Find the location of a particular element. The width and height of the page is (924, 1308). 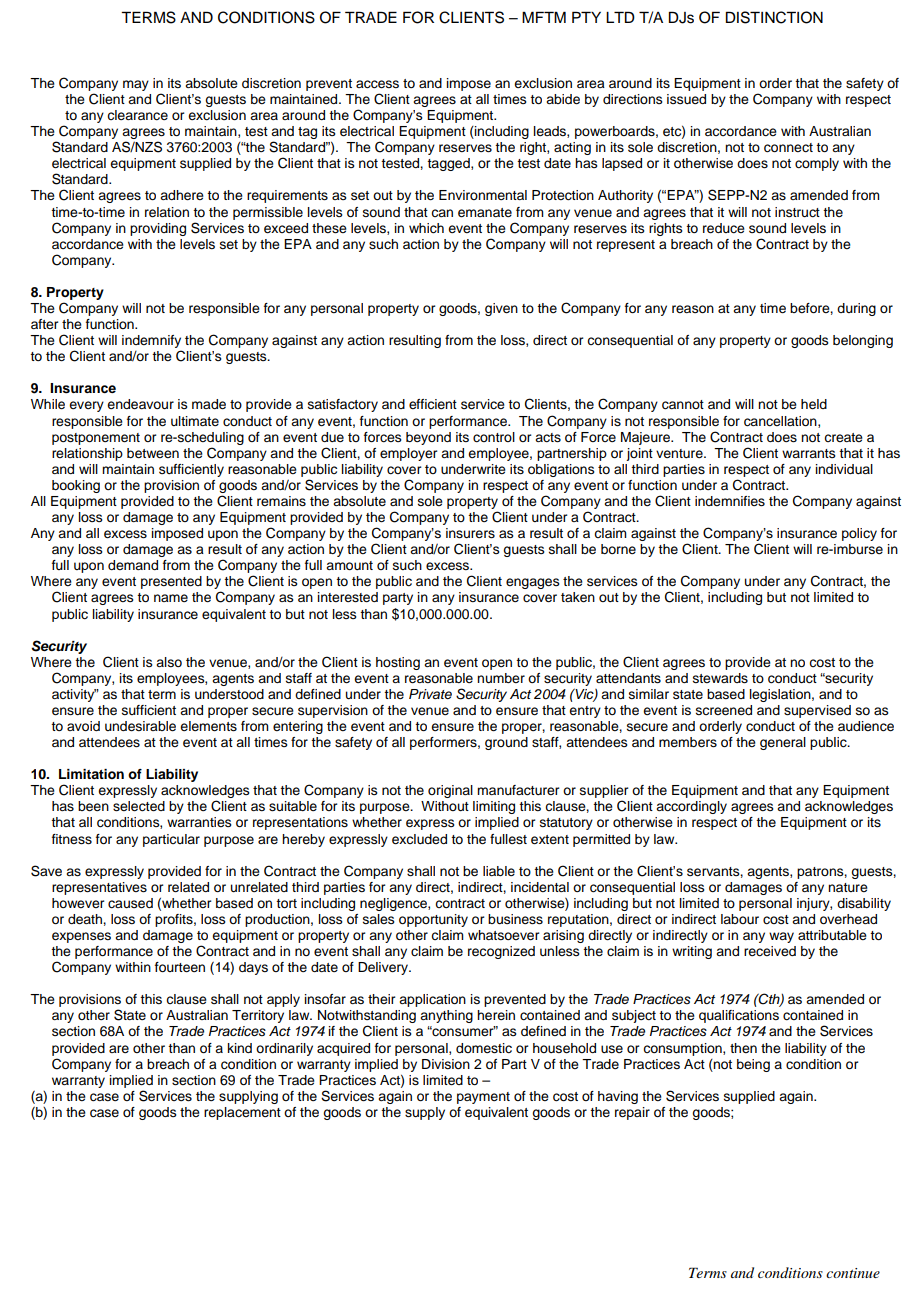

payment is located at coordinates (483, 1098).
